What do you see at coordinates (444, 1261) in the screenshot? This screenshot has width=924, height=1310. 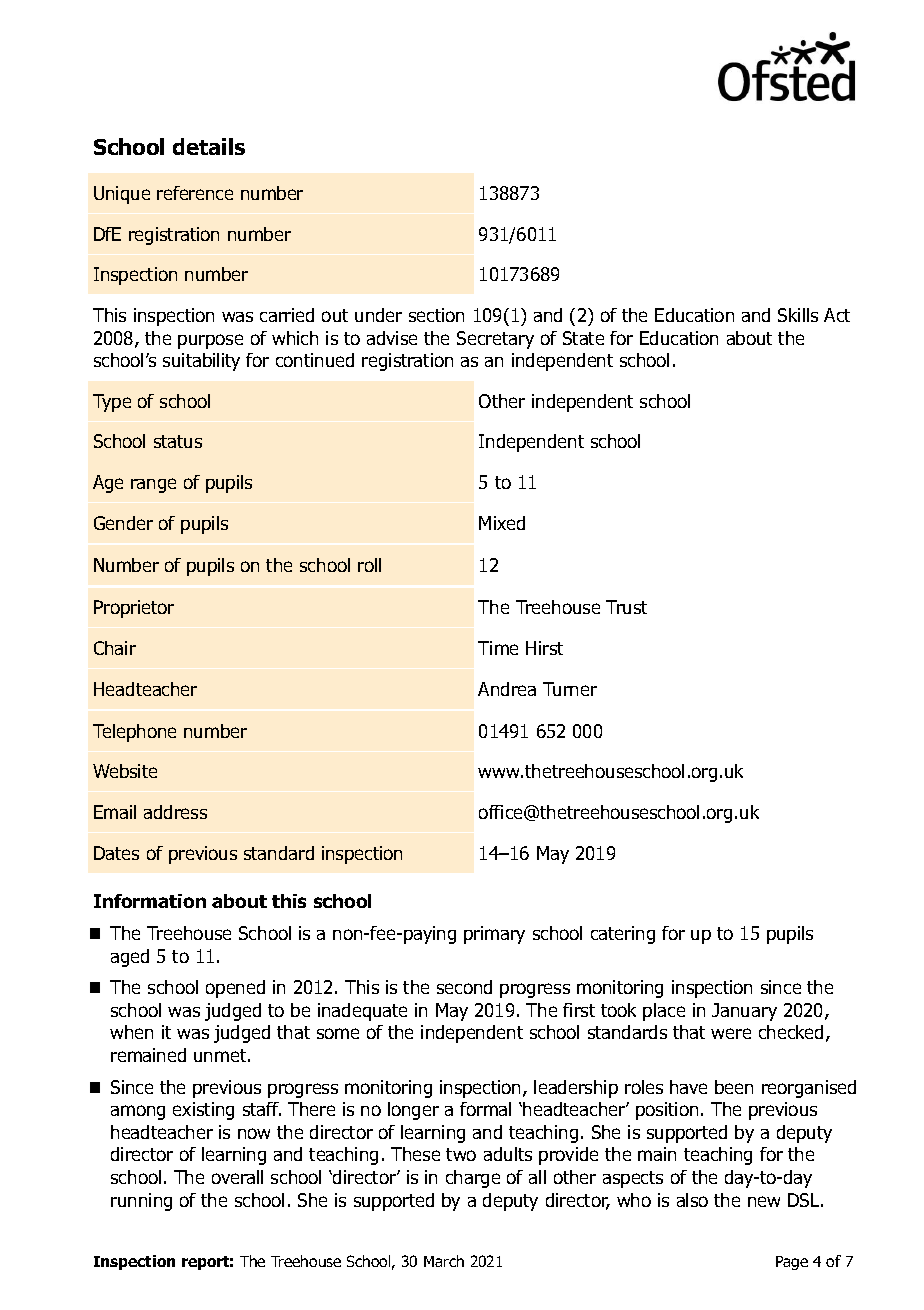 I see `March` at bounding box center [444, 1261].
